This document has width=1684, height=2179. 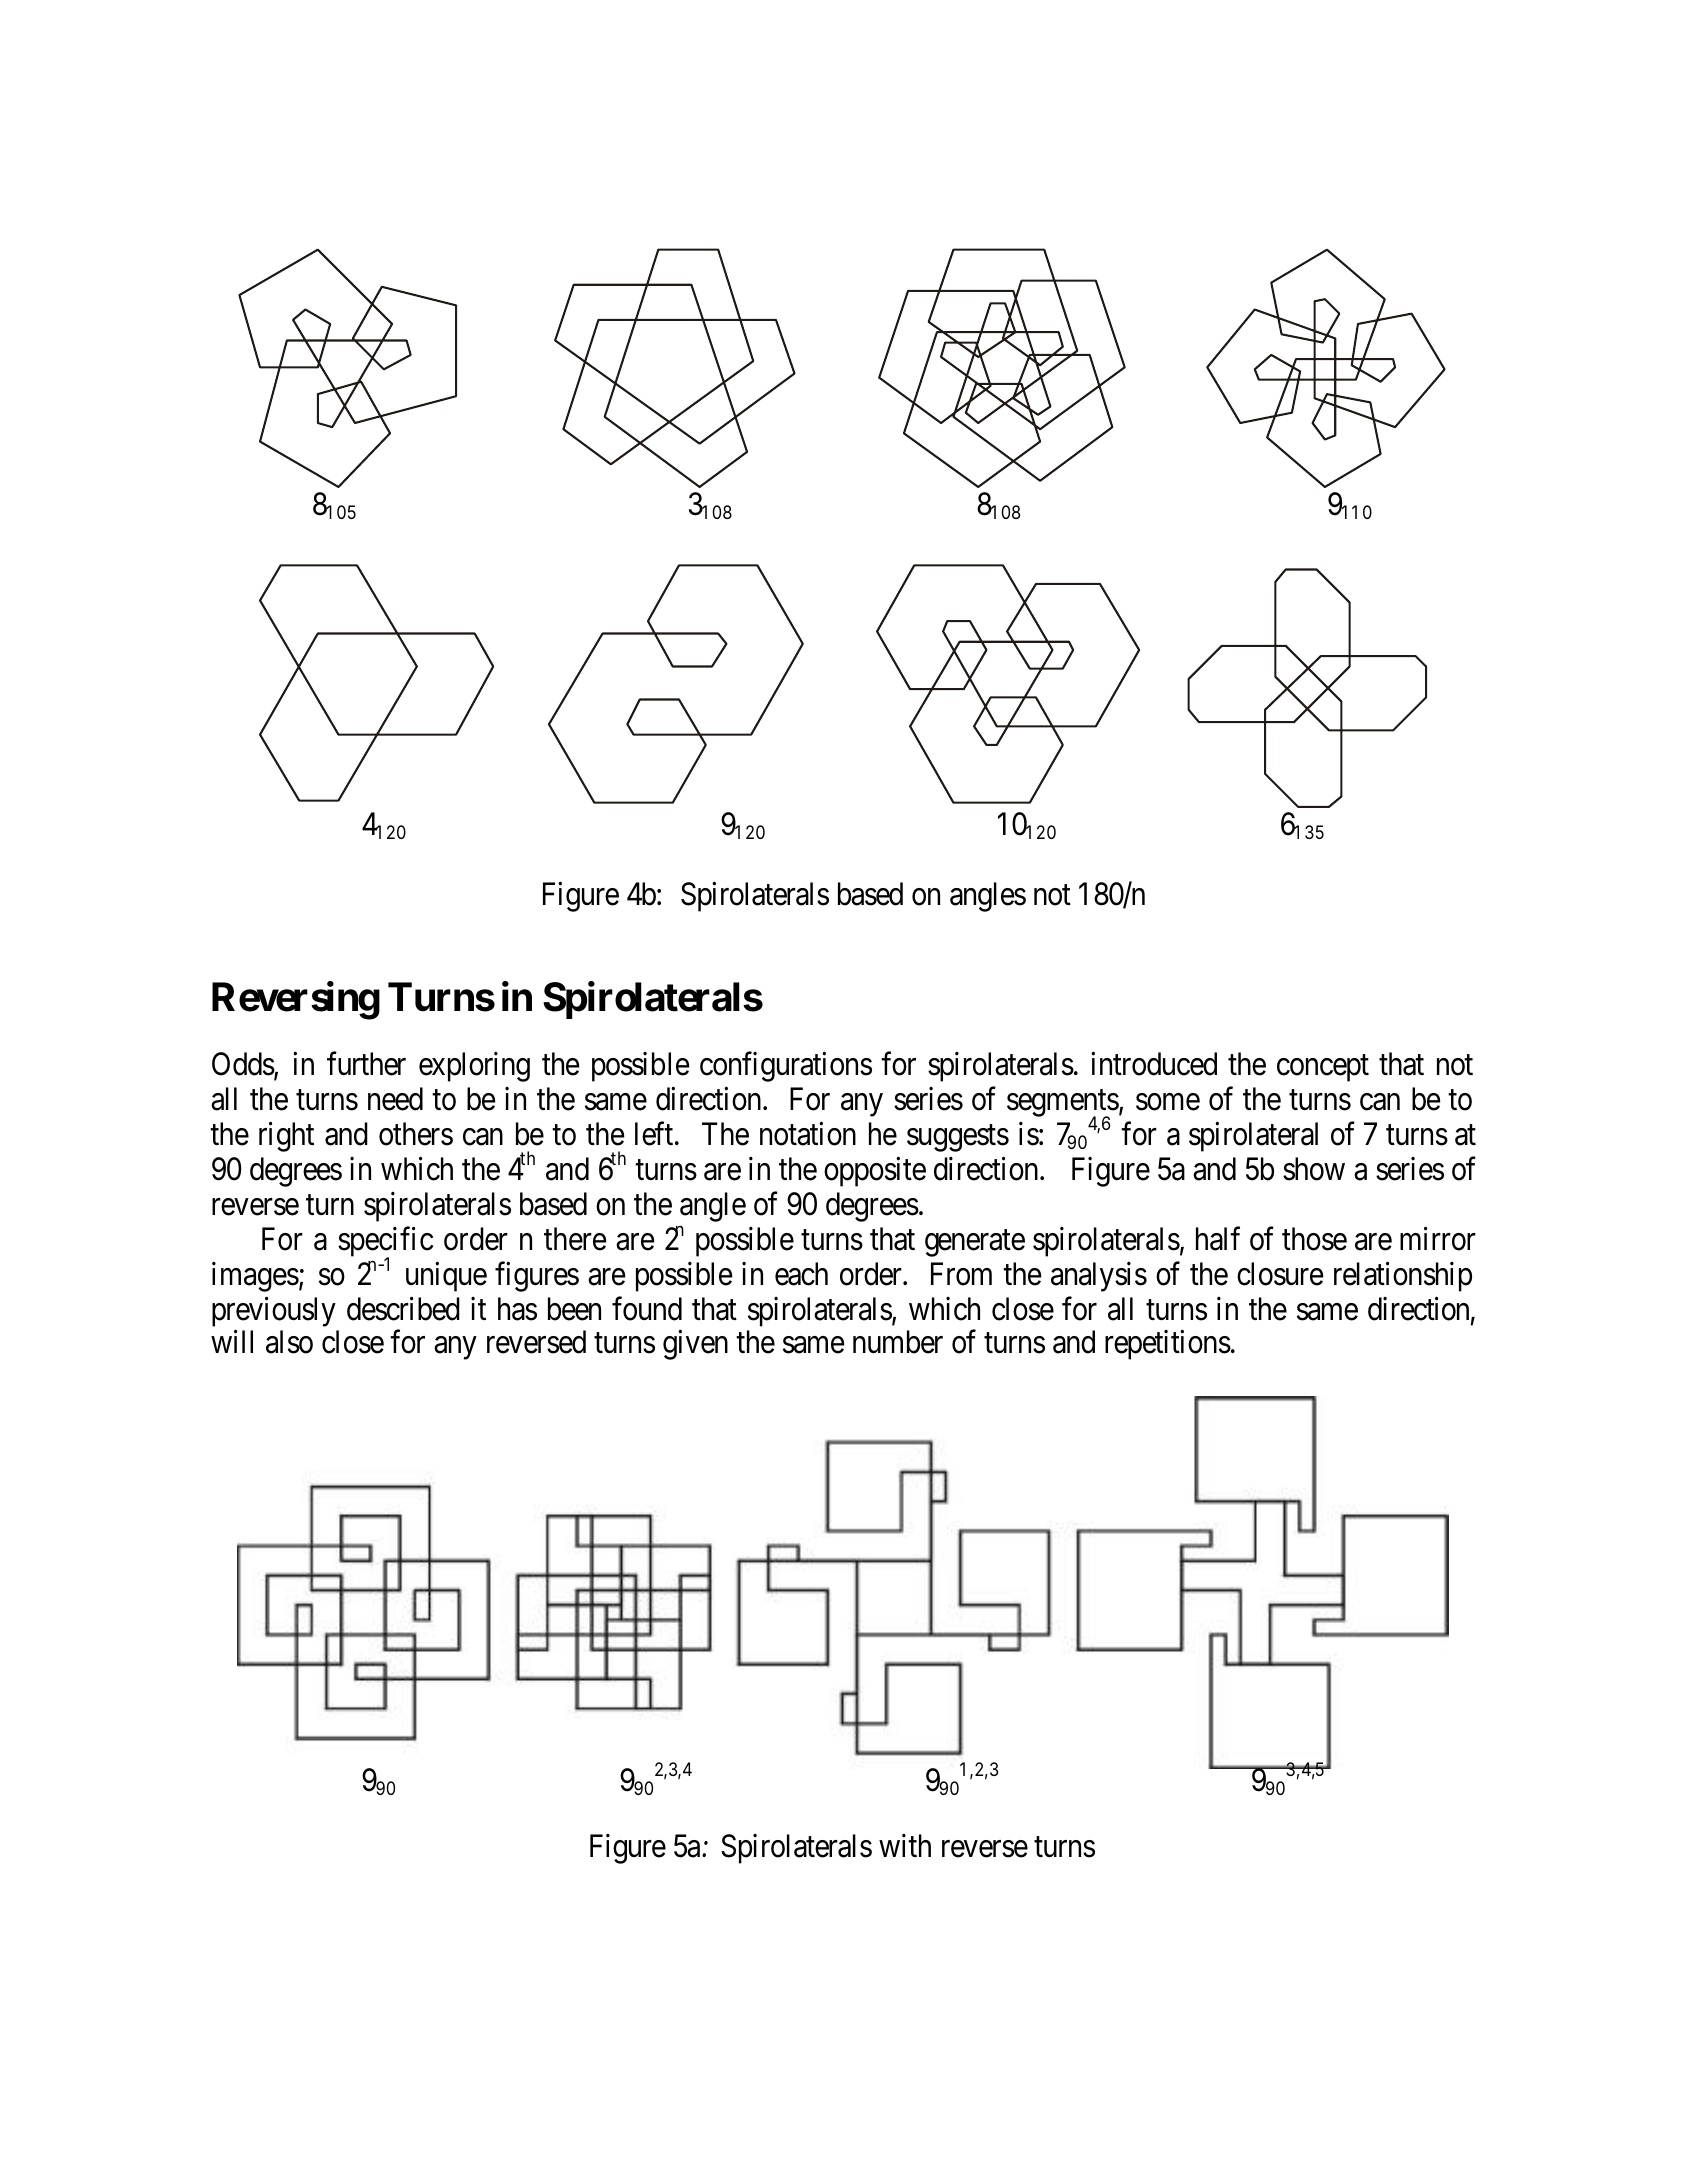 What do you see at coordinates (446, 1277) in the document?
I see `unique` at bounding box center [446, 1277].
